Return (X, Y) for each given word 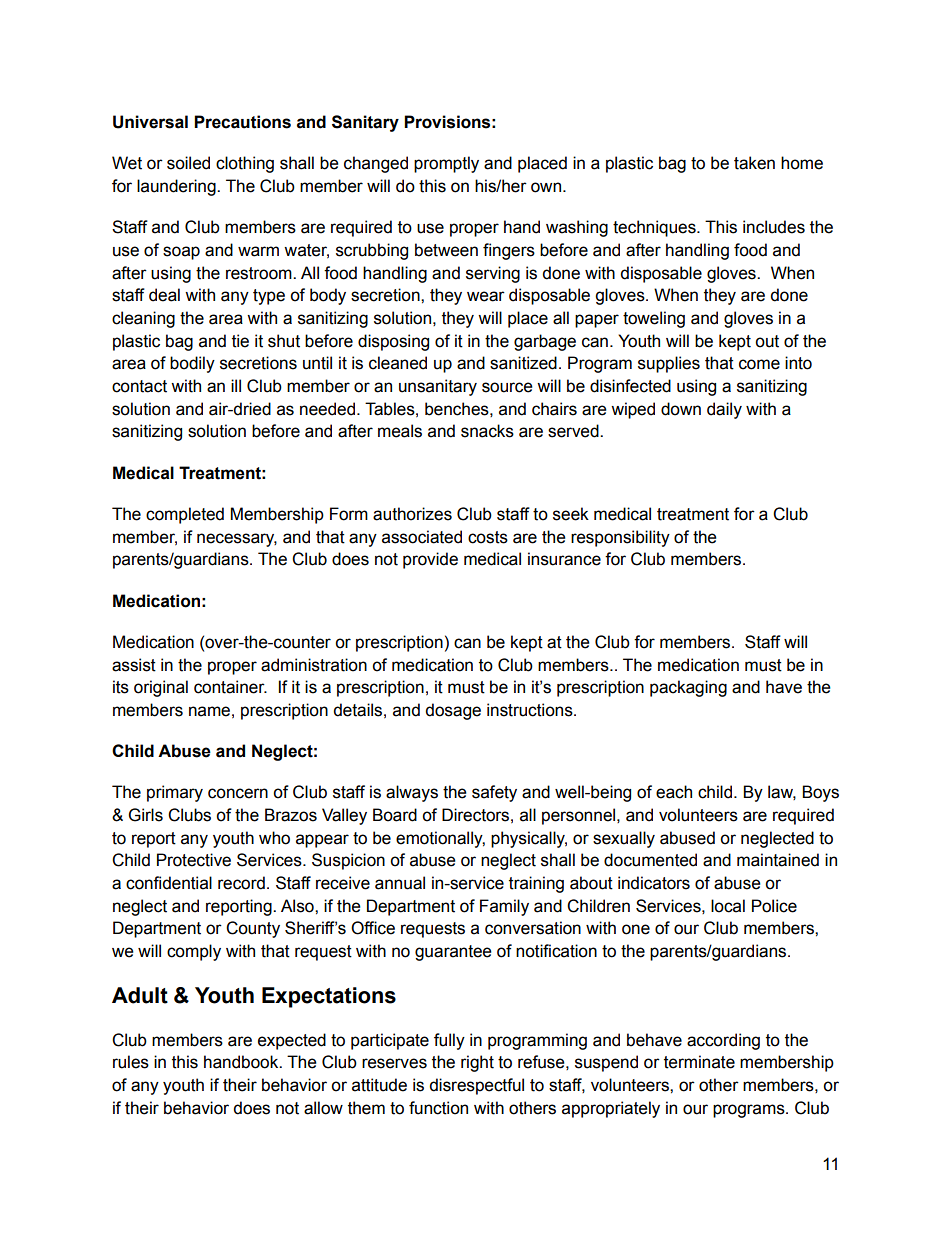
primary (175, 793)
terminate (699, 1062)
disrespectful (476, 1086)
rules (131, 1062)
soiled (188, 163)
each (674, 792)
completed (185, 515)
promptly (446, 164)
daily (724, 410)
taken (754, 163)
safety (494, 793)
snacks (487, 431)
